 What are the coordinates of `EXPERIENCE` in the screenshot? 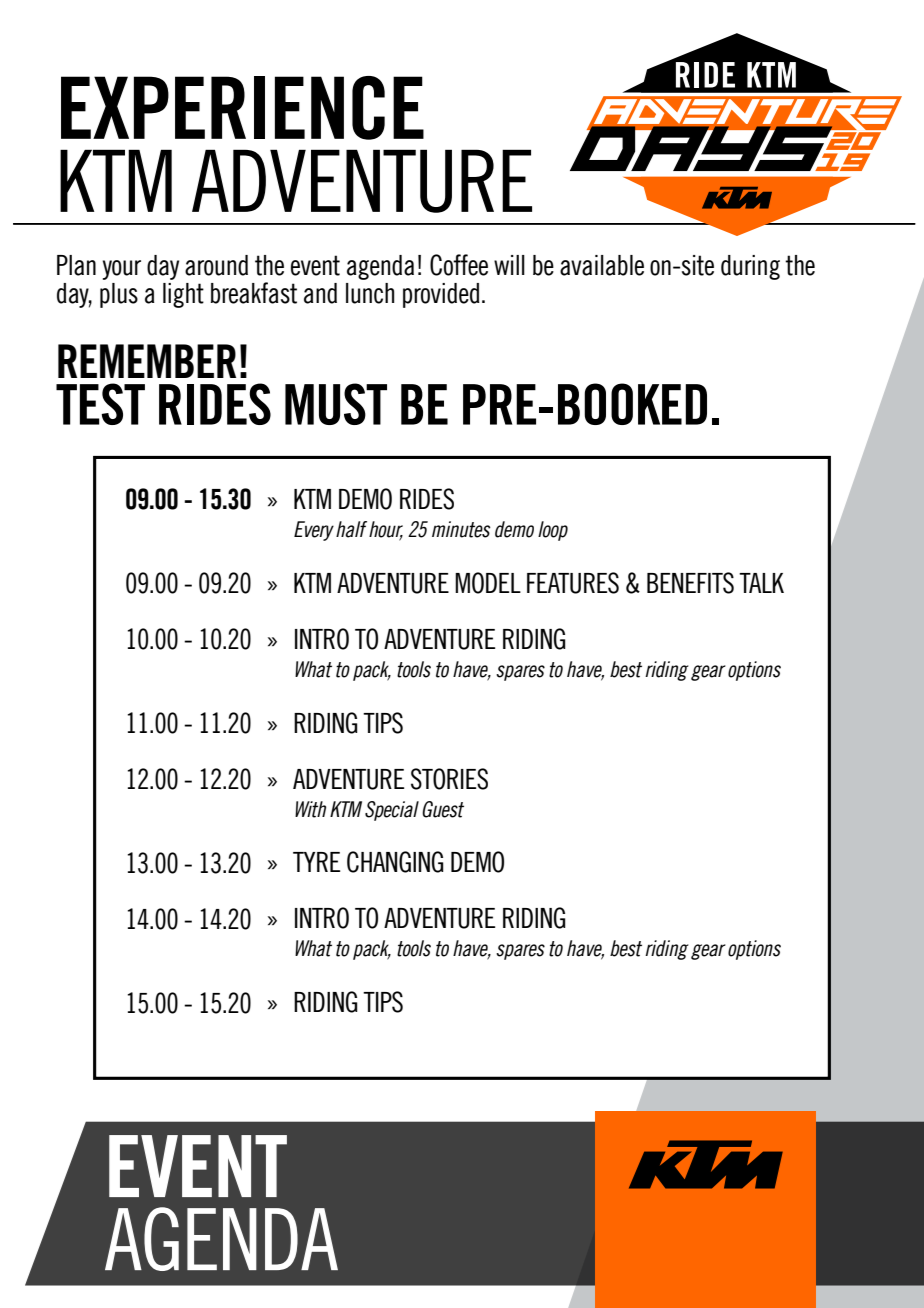 It's located at (242, 108).
